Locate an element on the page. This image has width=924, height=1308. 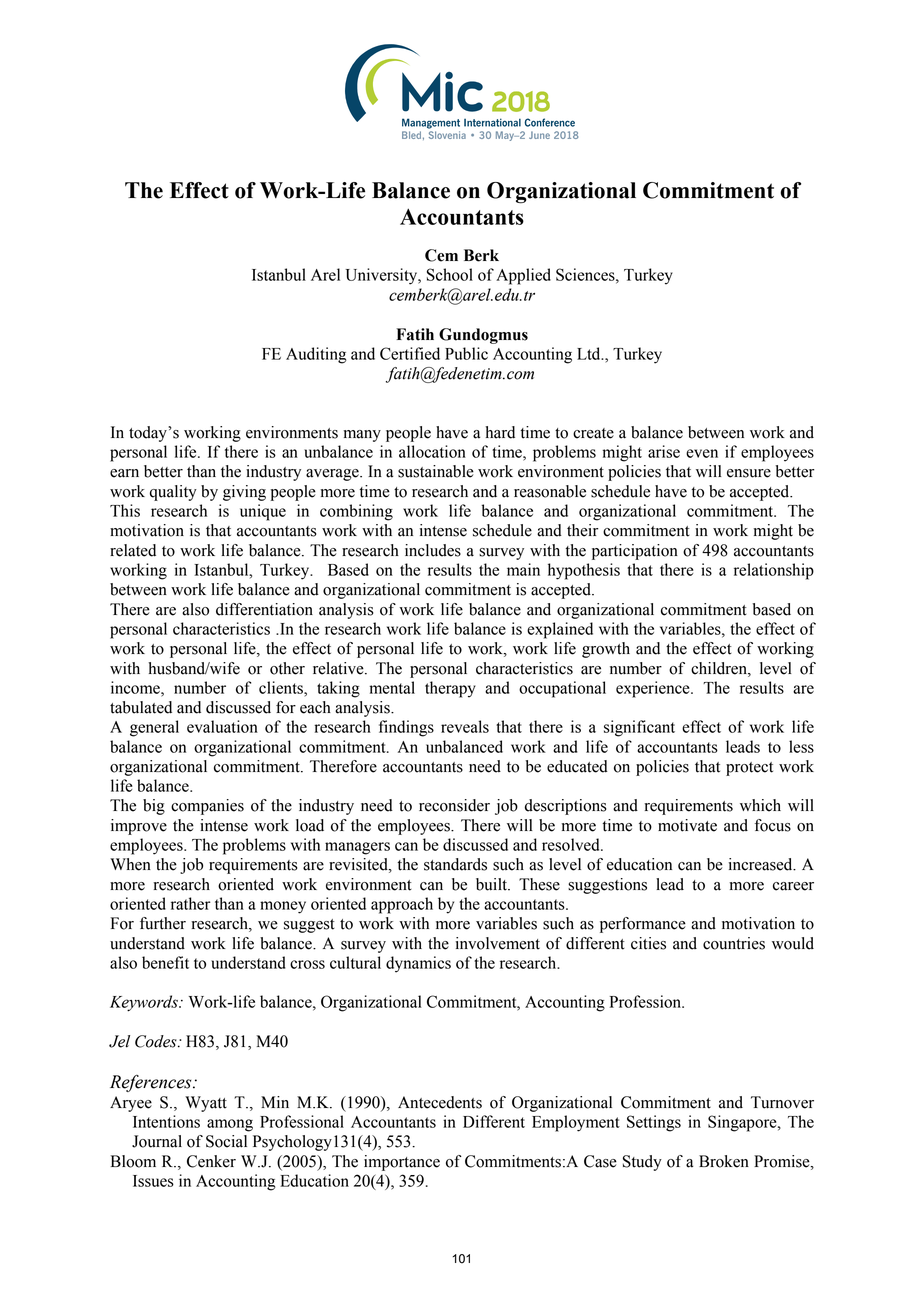
Ltd is located at coordinates (590, 353).
